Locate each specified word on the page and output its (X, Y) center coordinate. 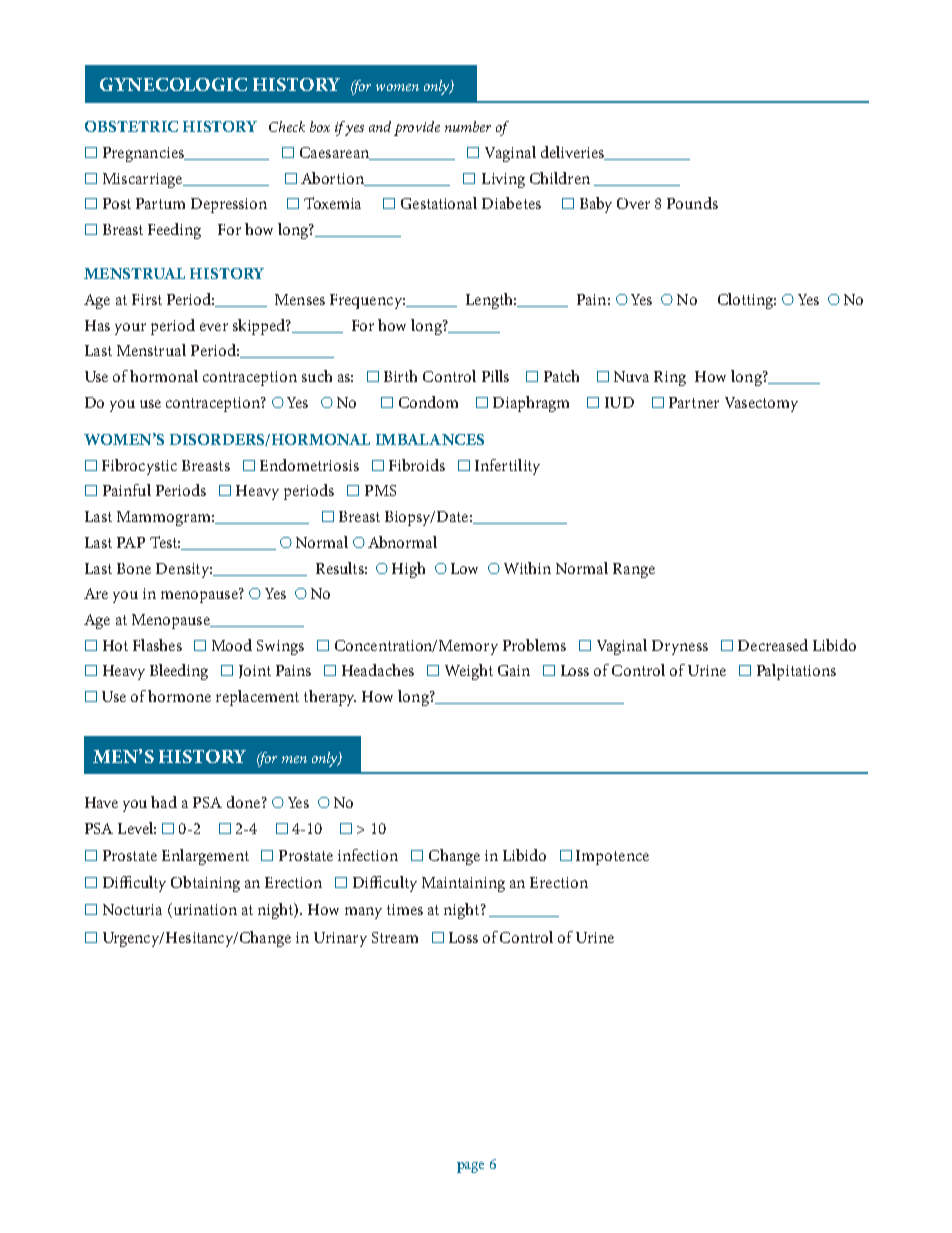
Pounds (692, 203)
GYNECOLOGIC (173, 84)
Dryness (680, 647)
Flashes (157, 645)
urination (204, 910)
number (468, 126)
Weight (469, 672)
